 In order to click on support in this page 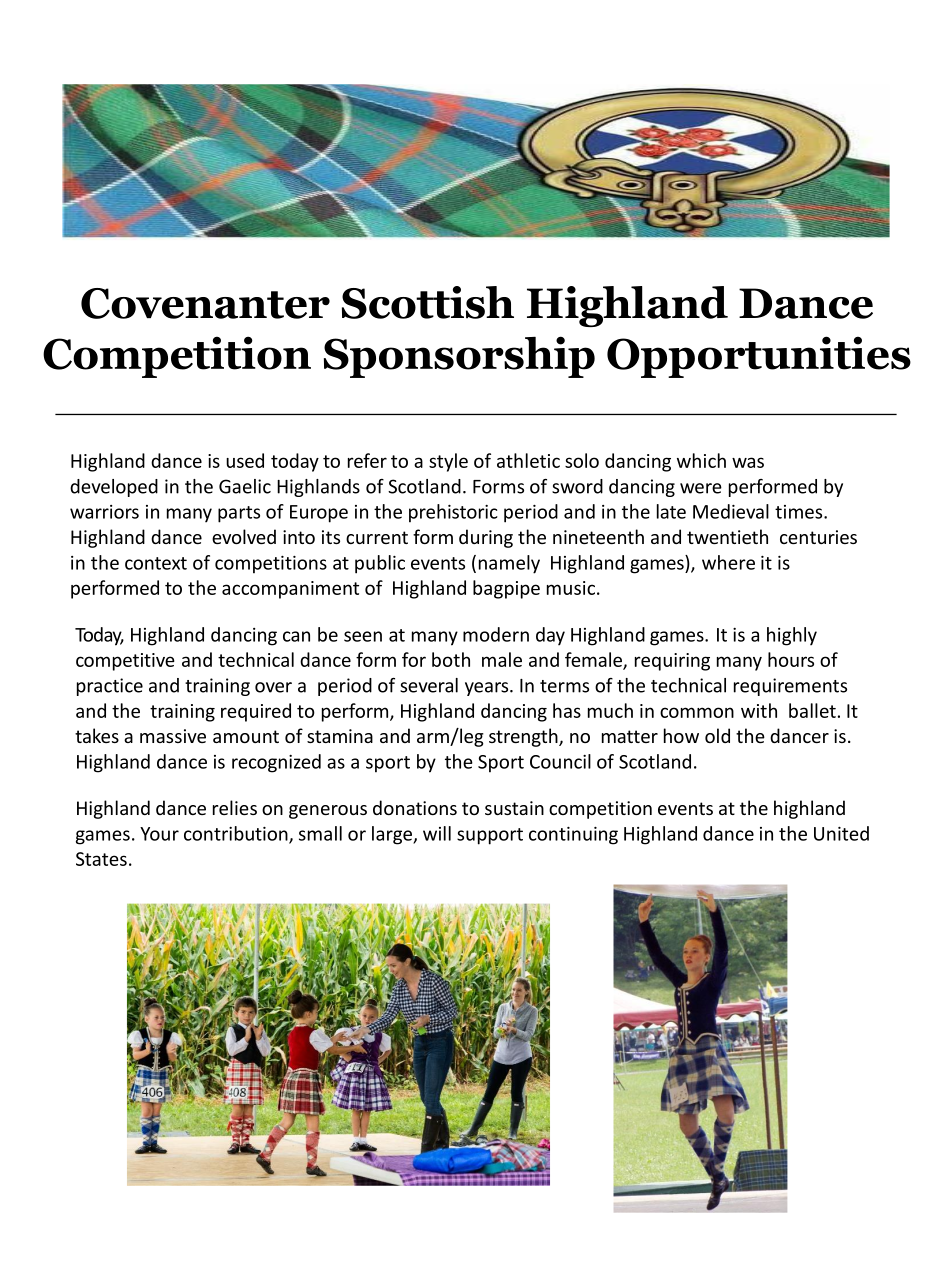, I will do `click(490, 836)`.
